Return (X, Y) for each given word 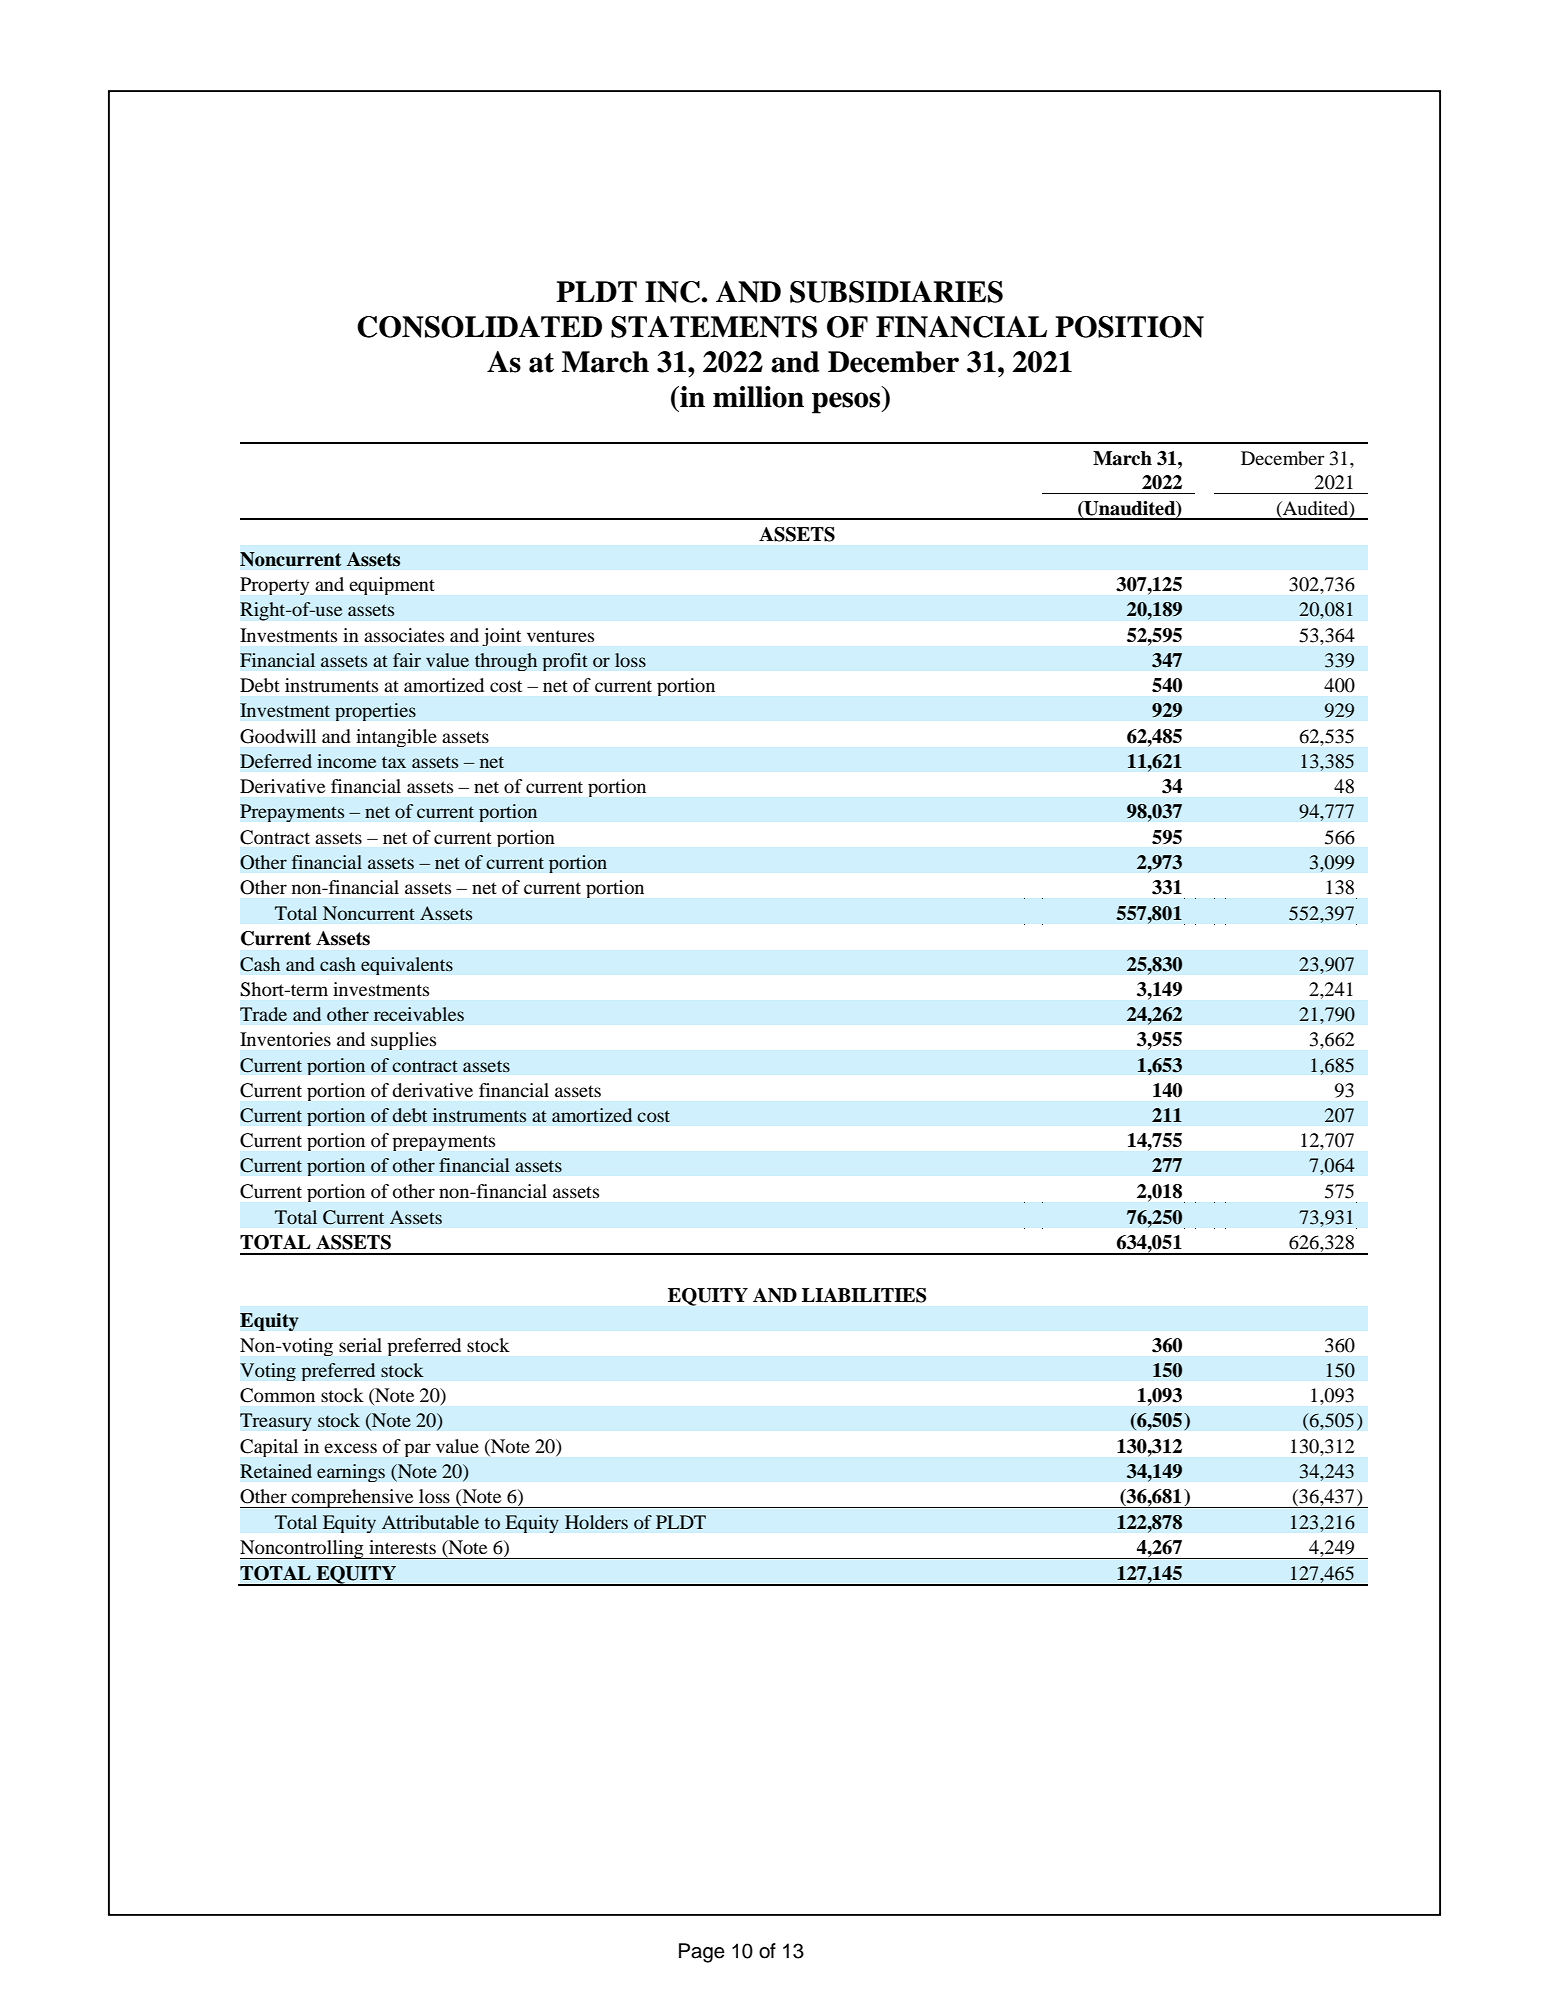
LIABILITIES (864, 1295)
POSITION (1129, 327)
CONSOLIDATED (479, 327)
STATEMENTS (714, 327)
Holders (596, 1522)
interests (402, 1547)
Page (702, 1953)
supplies (403, 1041)
